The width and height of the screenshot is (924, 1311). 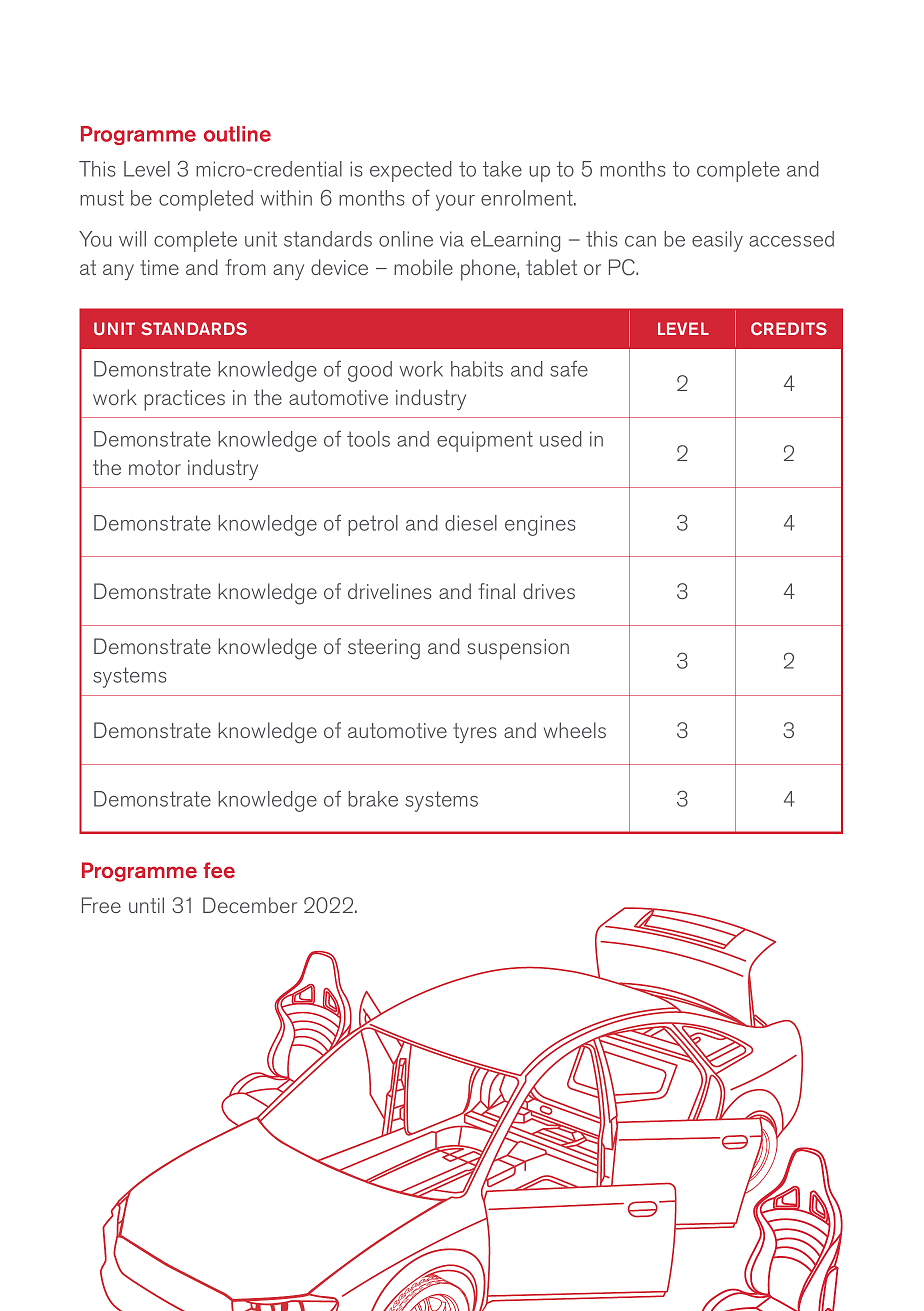 What do you see at coordinates (384, 649) in the screenshot?
I see `steering` at bounding box center [384, 649].
